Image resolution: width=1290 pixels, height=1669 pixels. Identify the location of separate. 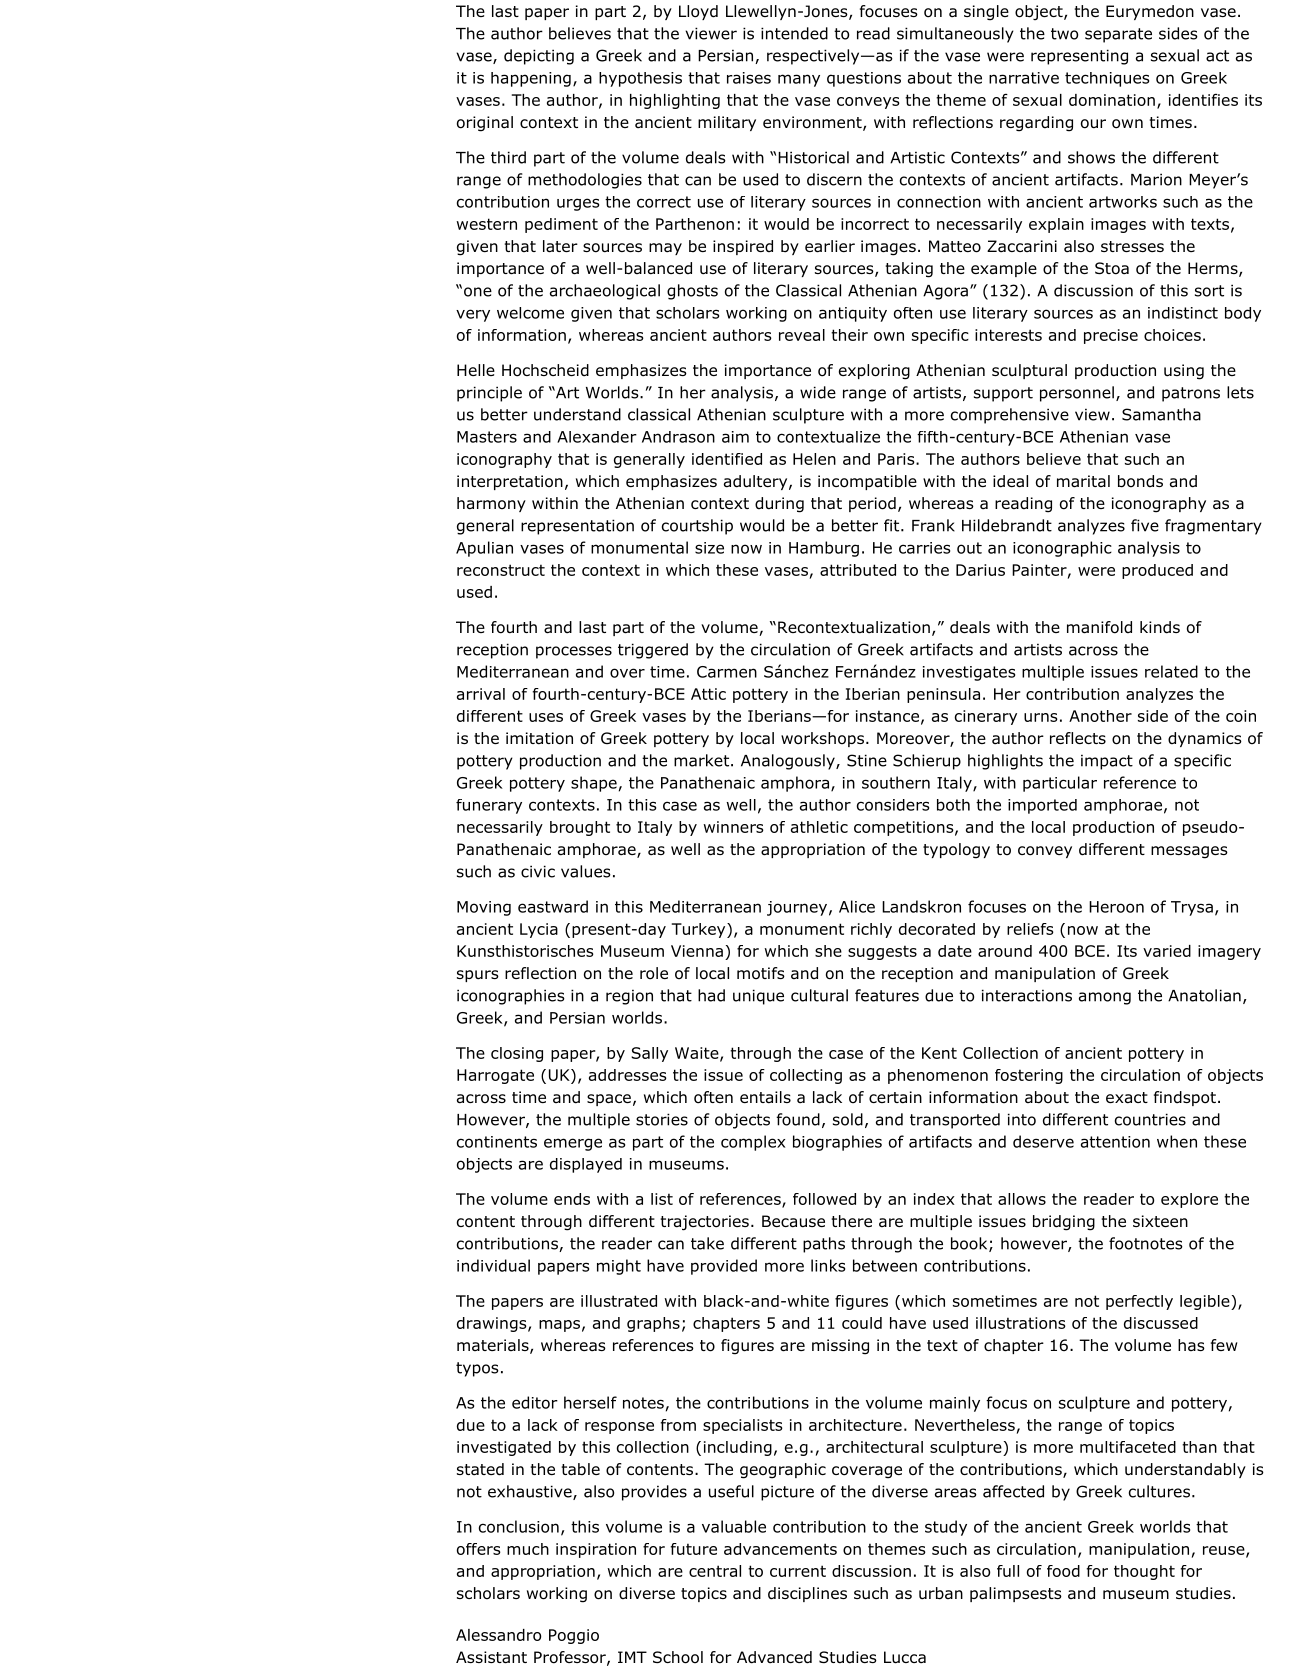
(1118, 35).
